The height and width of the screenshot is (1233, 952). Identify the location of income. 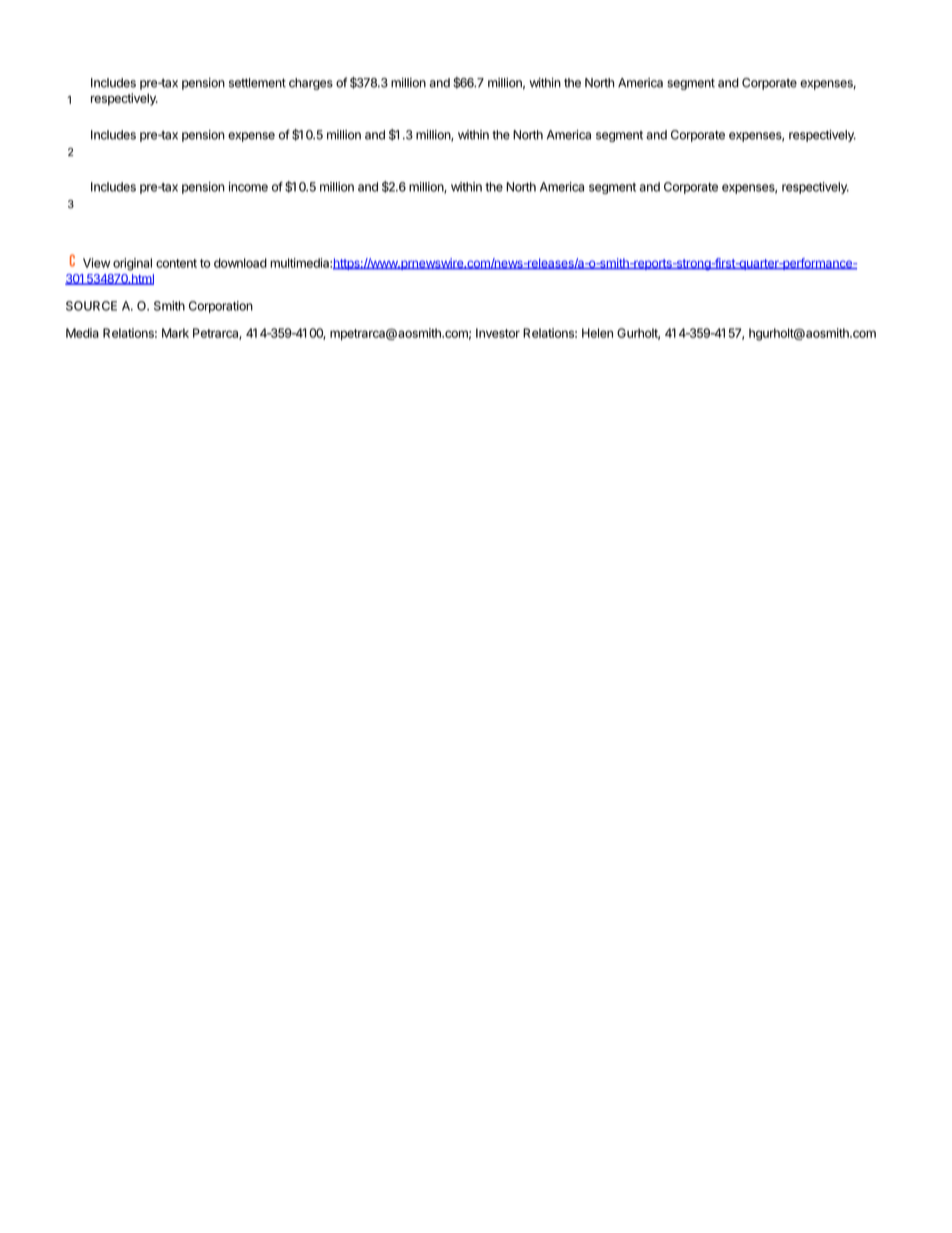
(248, 187).
